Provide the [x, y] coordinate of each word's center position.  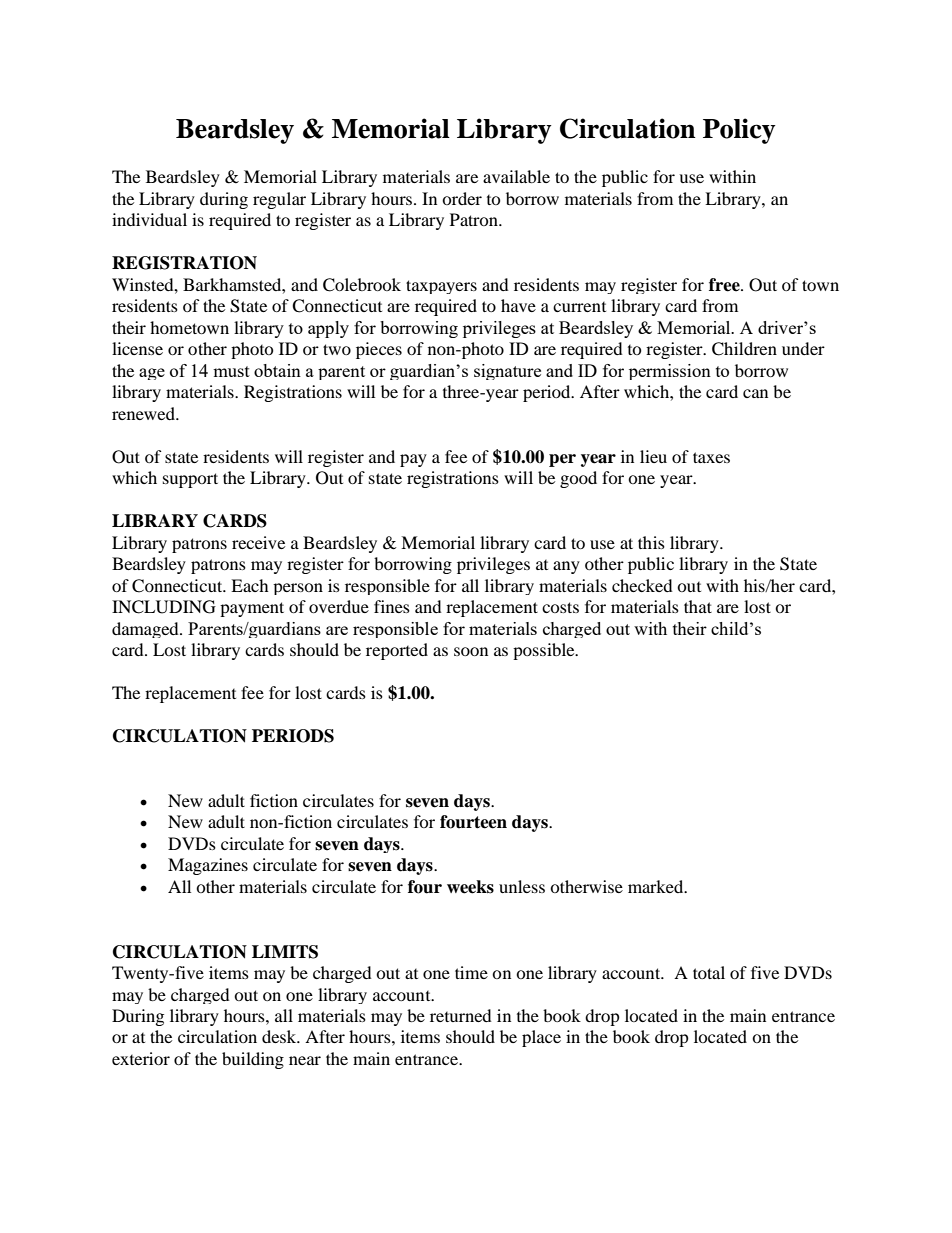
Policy [739, 131]
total [709, 972]
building [253, 1060]
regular [279, 200]
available [516, 176]
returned [461, 1015]
